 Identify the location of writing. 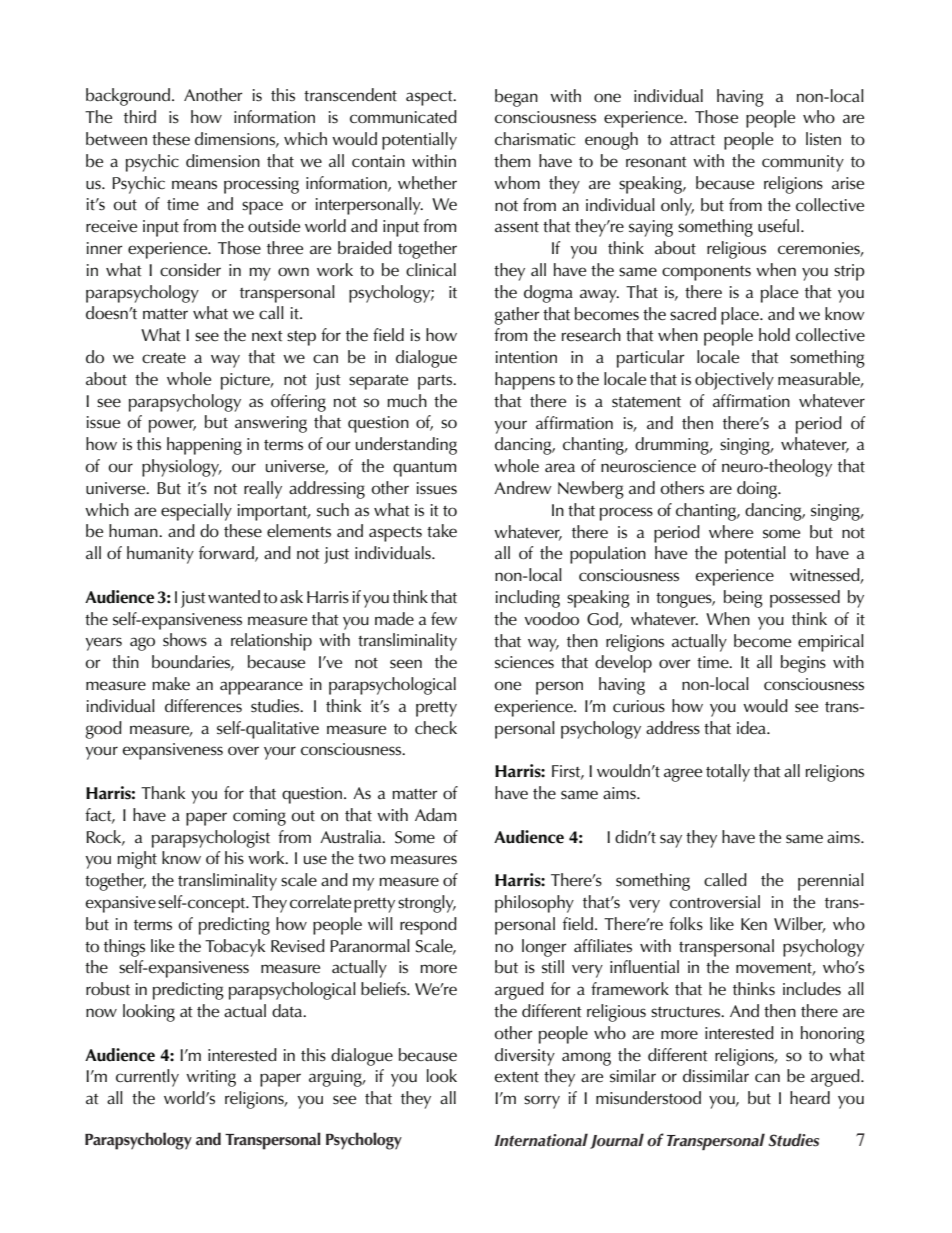
(211, 1078).
